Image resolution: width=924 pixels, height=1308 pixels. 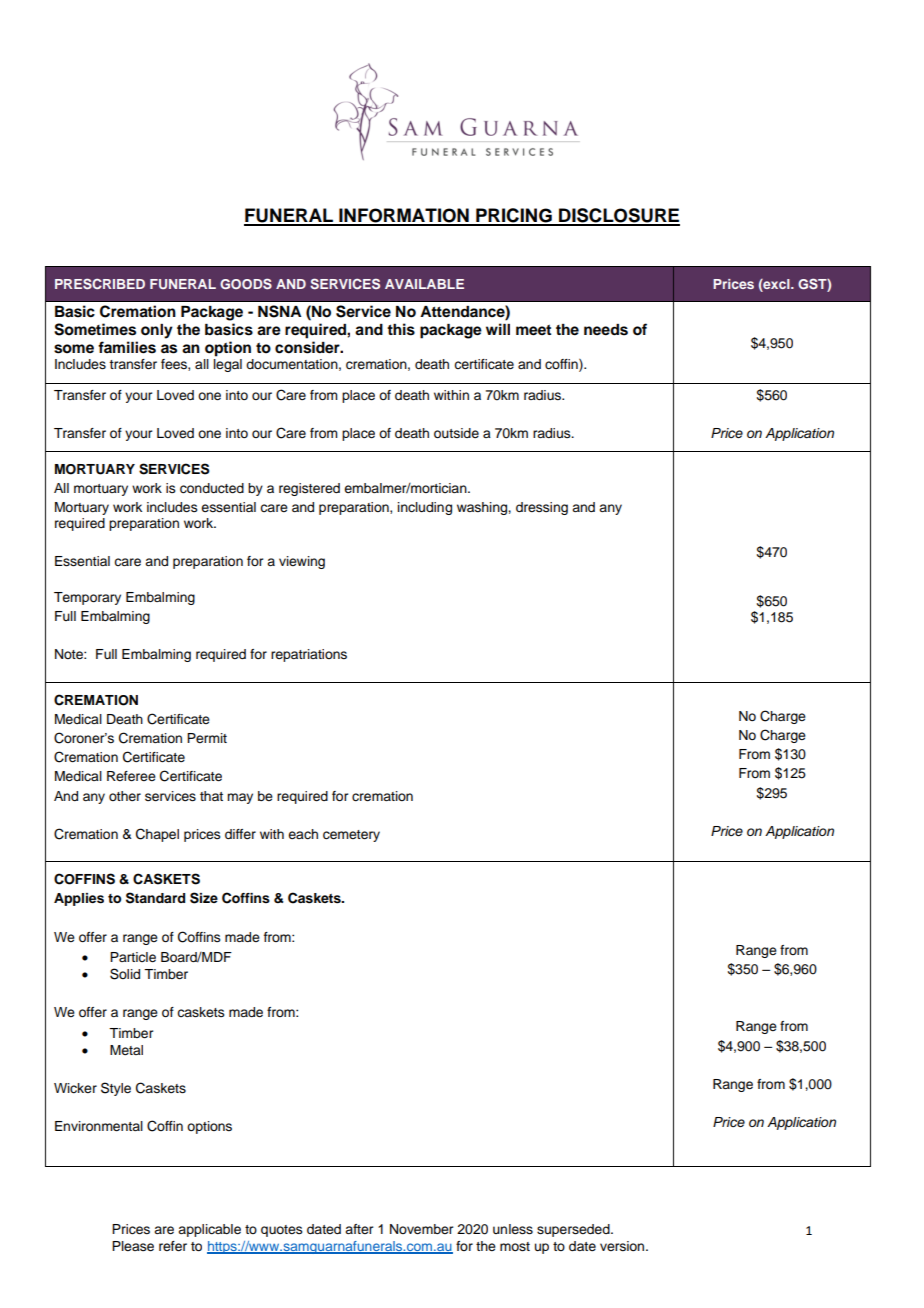 I want to click on INFORMATION, so click(x=404, y=216).
